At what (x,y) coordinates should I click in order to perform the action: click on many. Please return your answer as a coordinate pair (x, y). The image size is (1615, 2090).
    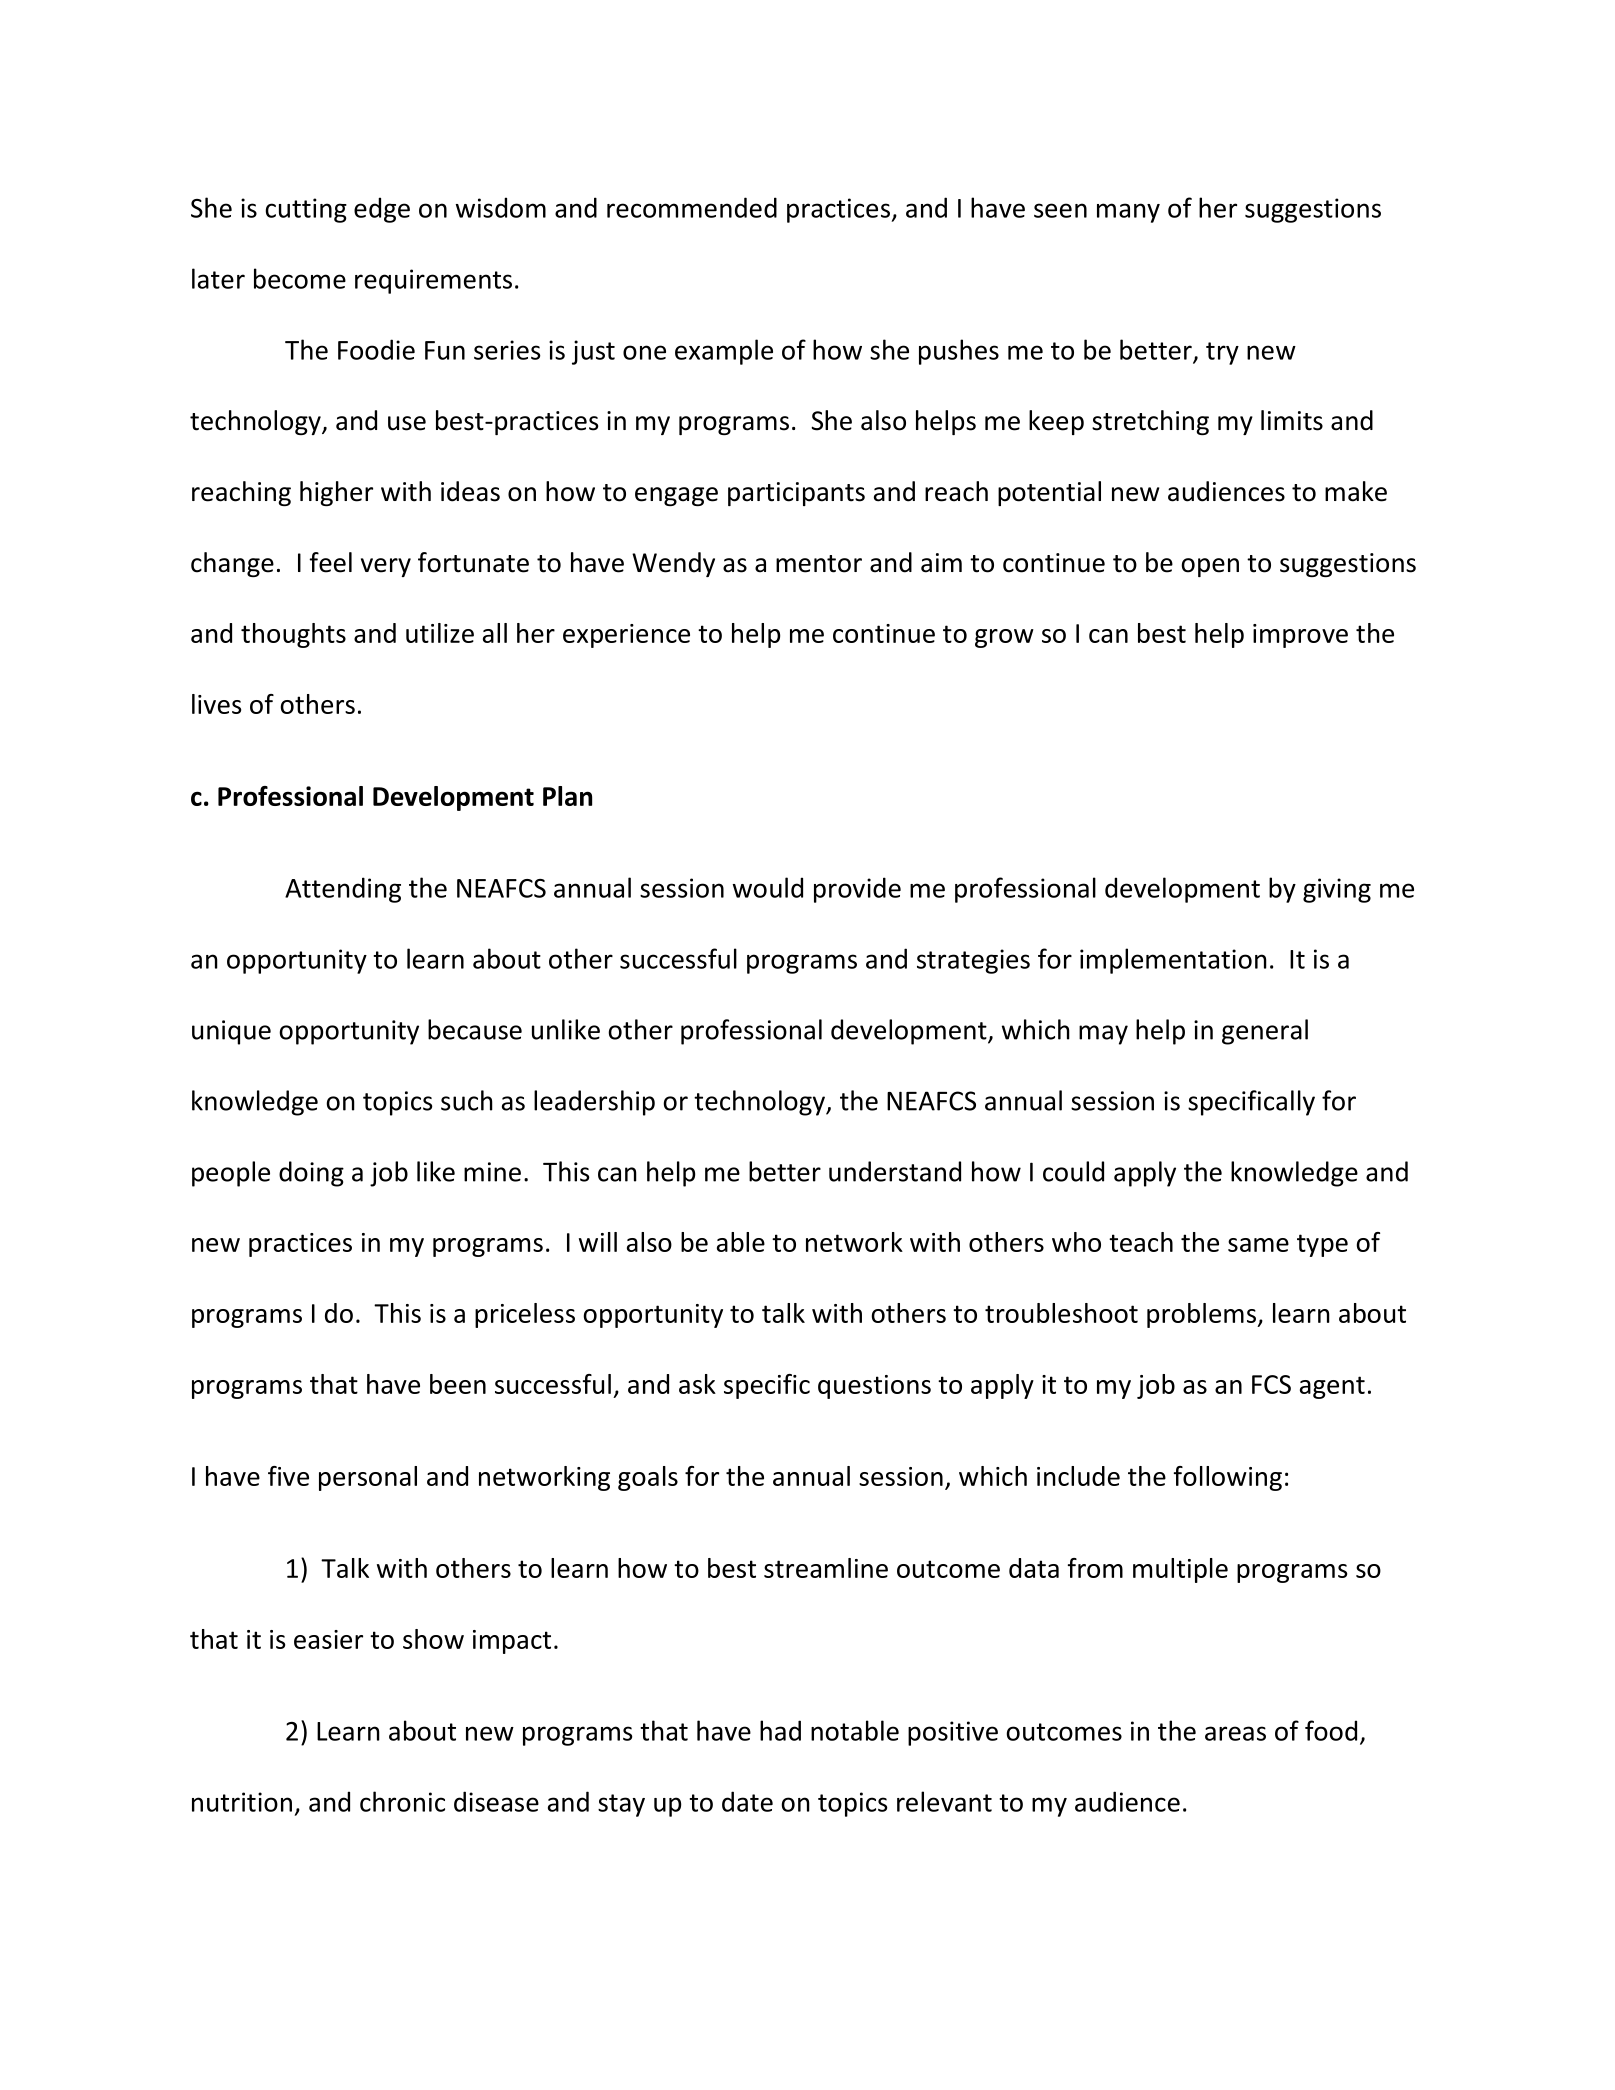
    Looking at the image, I should click on (1128, 213).
